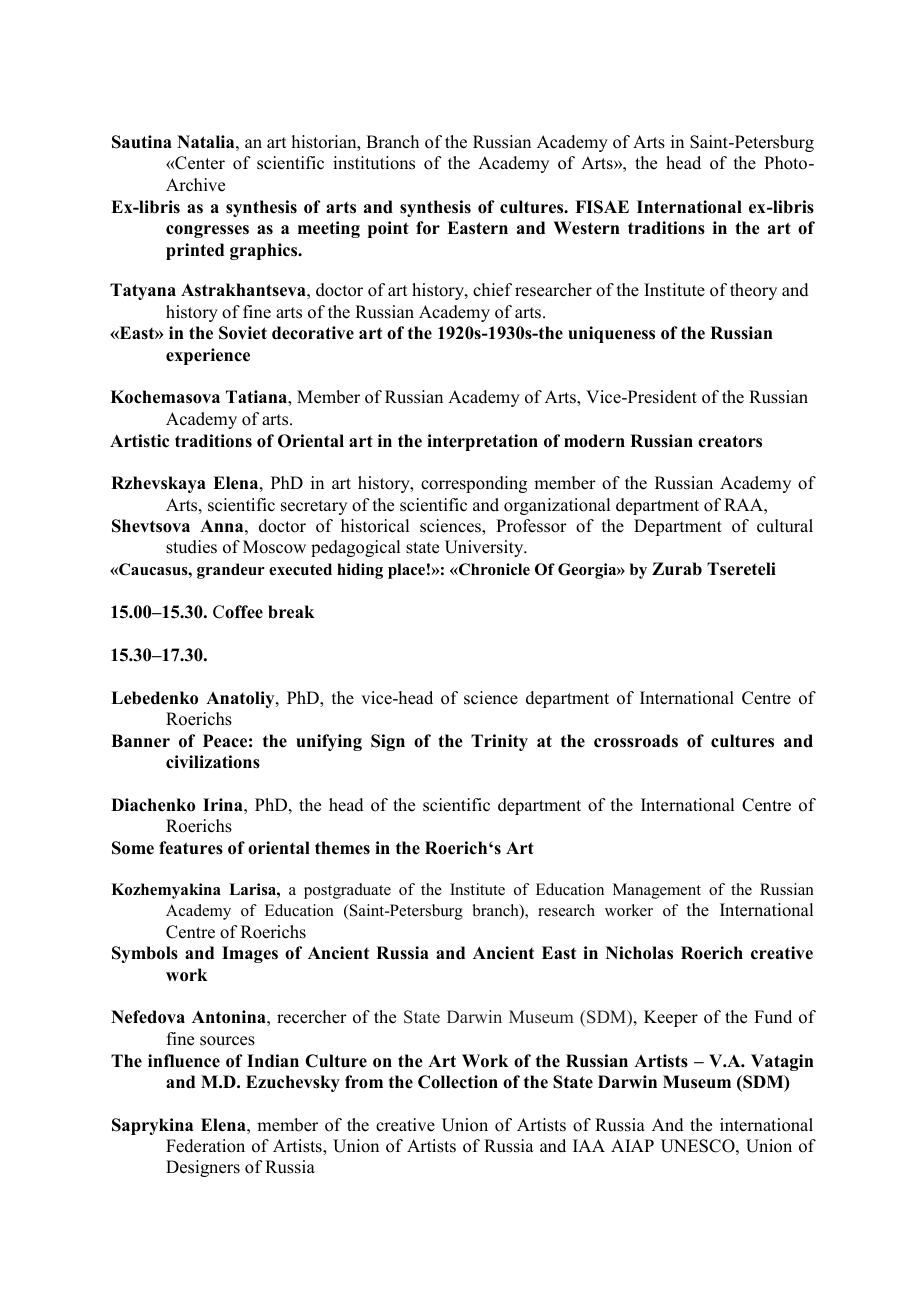 The width and height of the page is (924, 1308). What do you see at coordinates (207, 231) in the page?
I see `congresses` at bounding box center [207, 231].
